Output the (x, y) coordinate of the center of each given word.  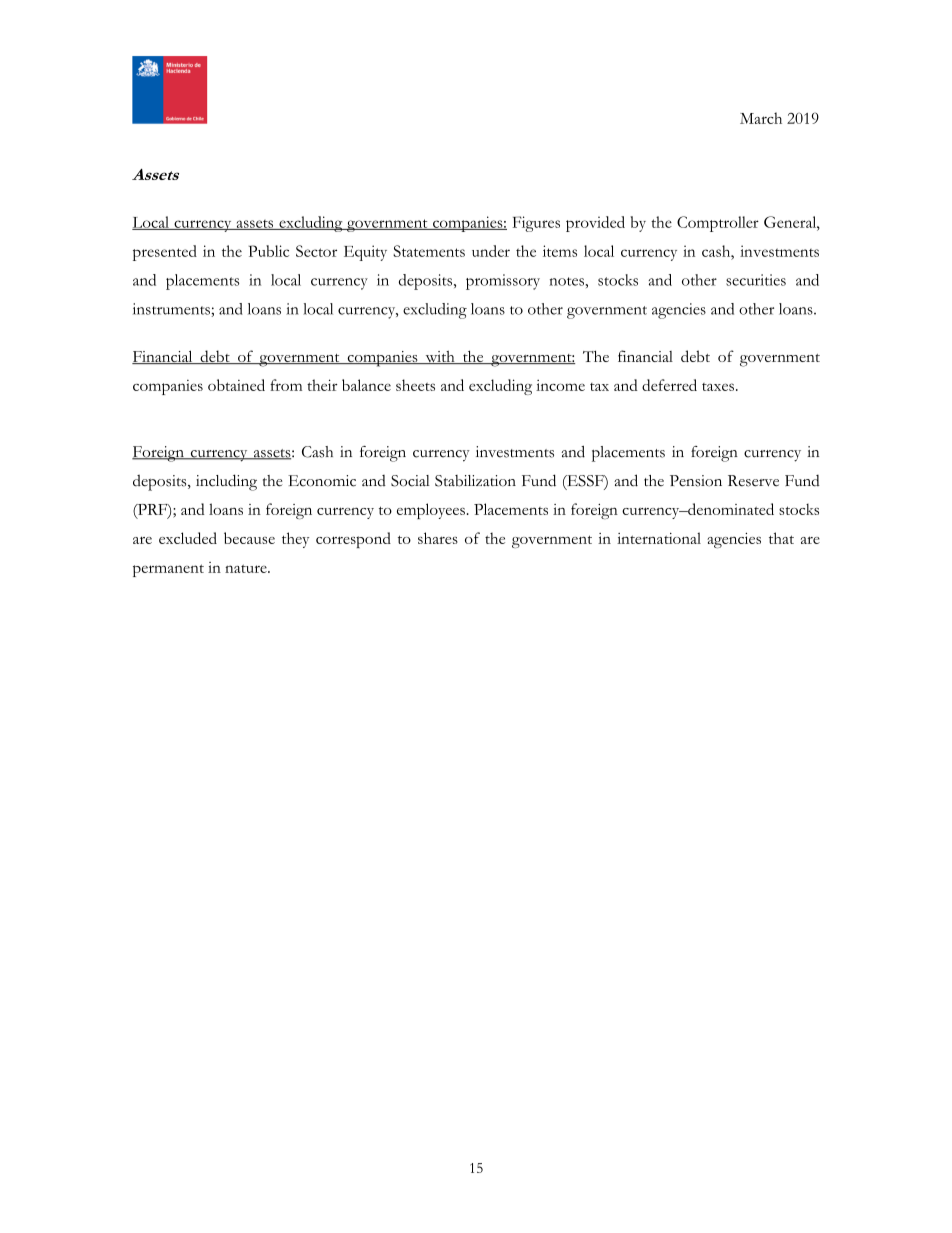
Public (269, 251)
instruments (172, 310)
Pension (696, 481)
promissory (503, 282)
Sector (316, 251)
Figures (536, 224)
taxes (718, 387)
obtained (236, 385)
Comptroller (718, 224)
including (226, 482)
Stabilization (475, 481)
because (249, 538)
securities (756, 280)
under (491, 251)
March (761, 118)
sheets (415, 385)
